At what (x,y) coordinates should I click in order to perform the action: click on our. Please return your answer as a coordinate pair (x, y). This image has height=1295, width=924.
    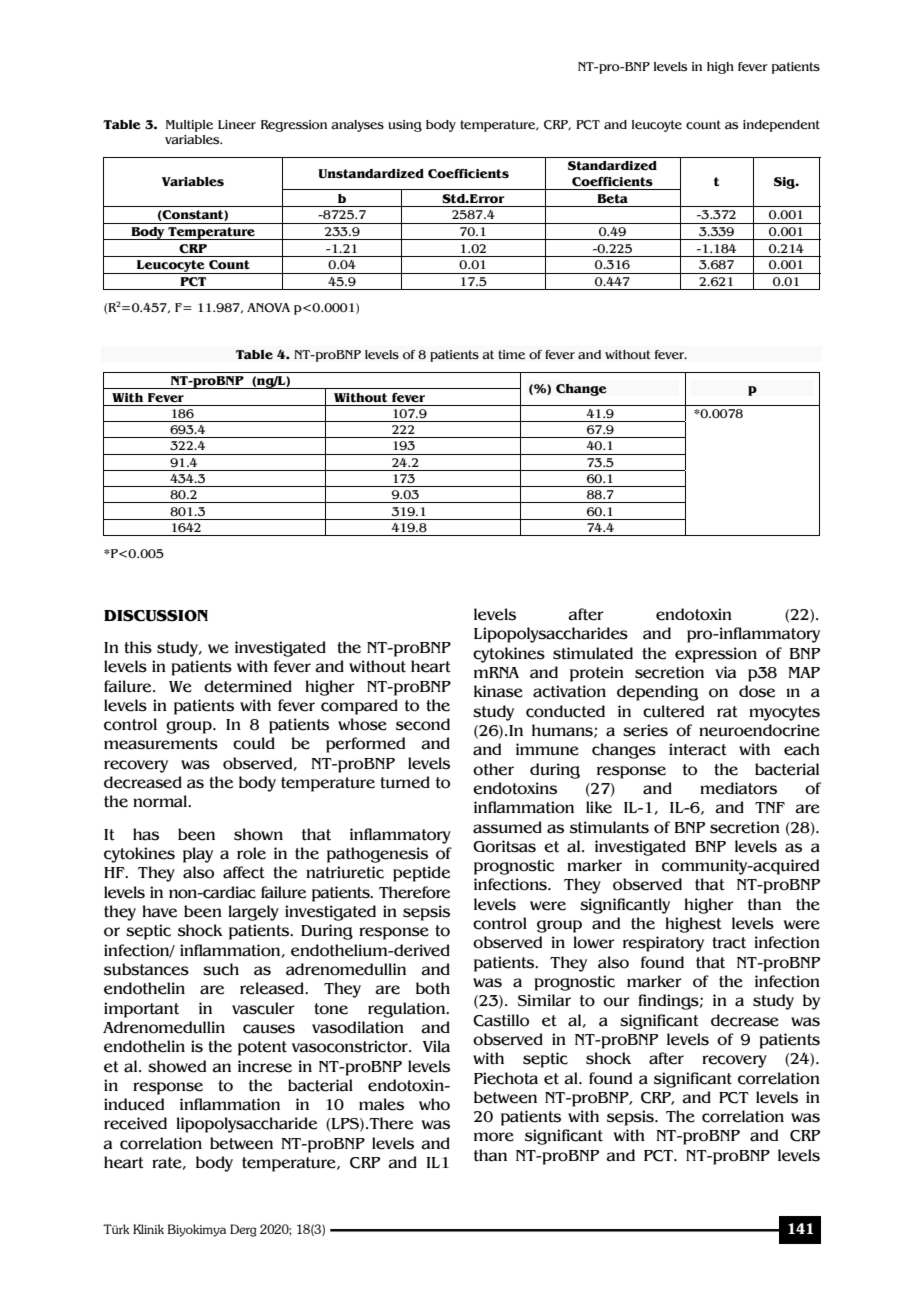
    Looking at the image, I should click on (616, 1002).
